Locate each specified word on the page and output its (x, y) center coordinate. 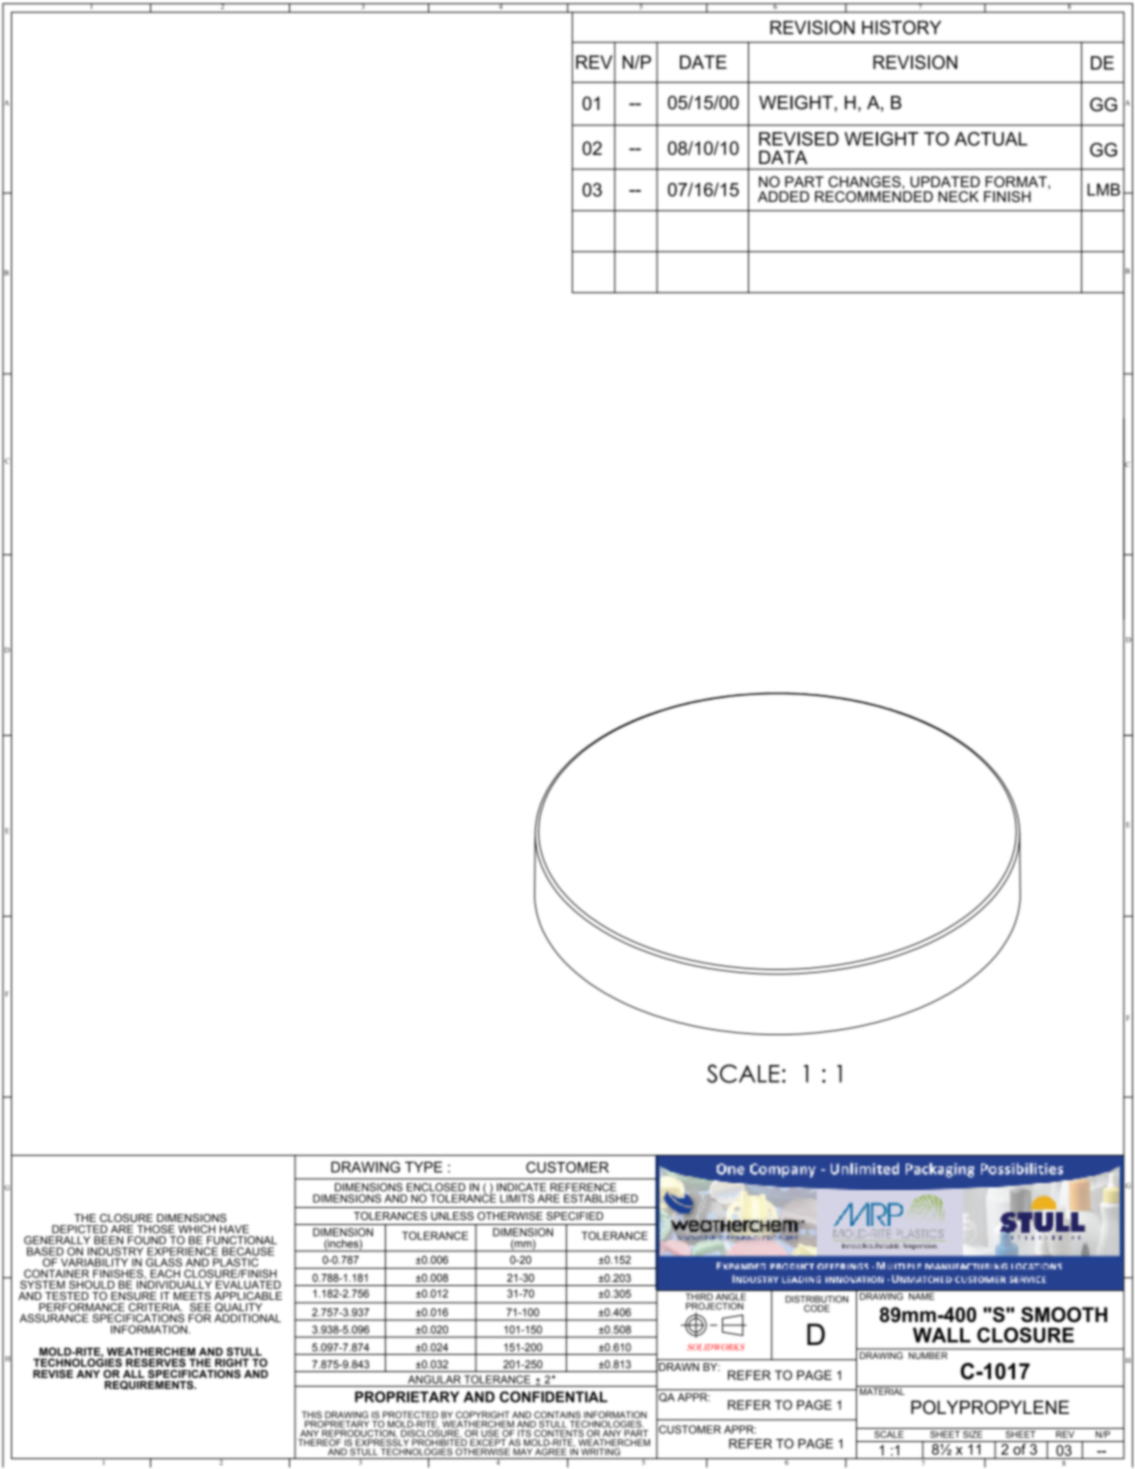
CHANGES (865, 182)
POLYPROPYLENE (990, 1407)
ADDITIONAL (247, 1318)
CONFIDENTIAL (554, 1397)
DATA (783, 157)
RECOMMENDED (874, 196)
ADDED (783, 196)
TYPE (423, 1167)
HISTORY (901, 27)
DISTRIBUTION (816, 1299)
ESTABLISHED (601, 1198)
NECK (958, 196)
